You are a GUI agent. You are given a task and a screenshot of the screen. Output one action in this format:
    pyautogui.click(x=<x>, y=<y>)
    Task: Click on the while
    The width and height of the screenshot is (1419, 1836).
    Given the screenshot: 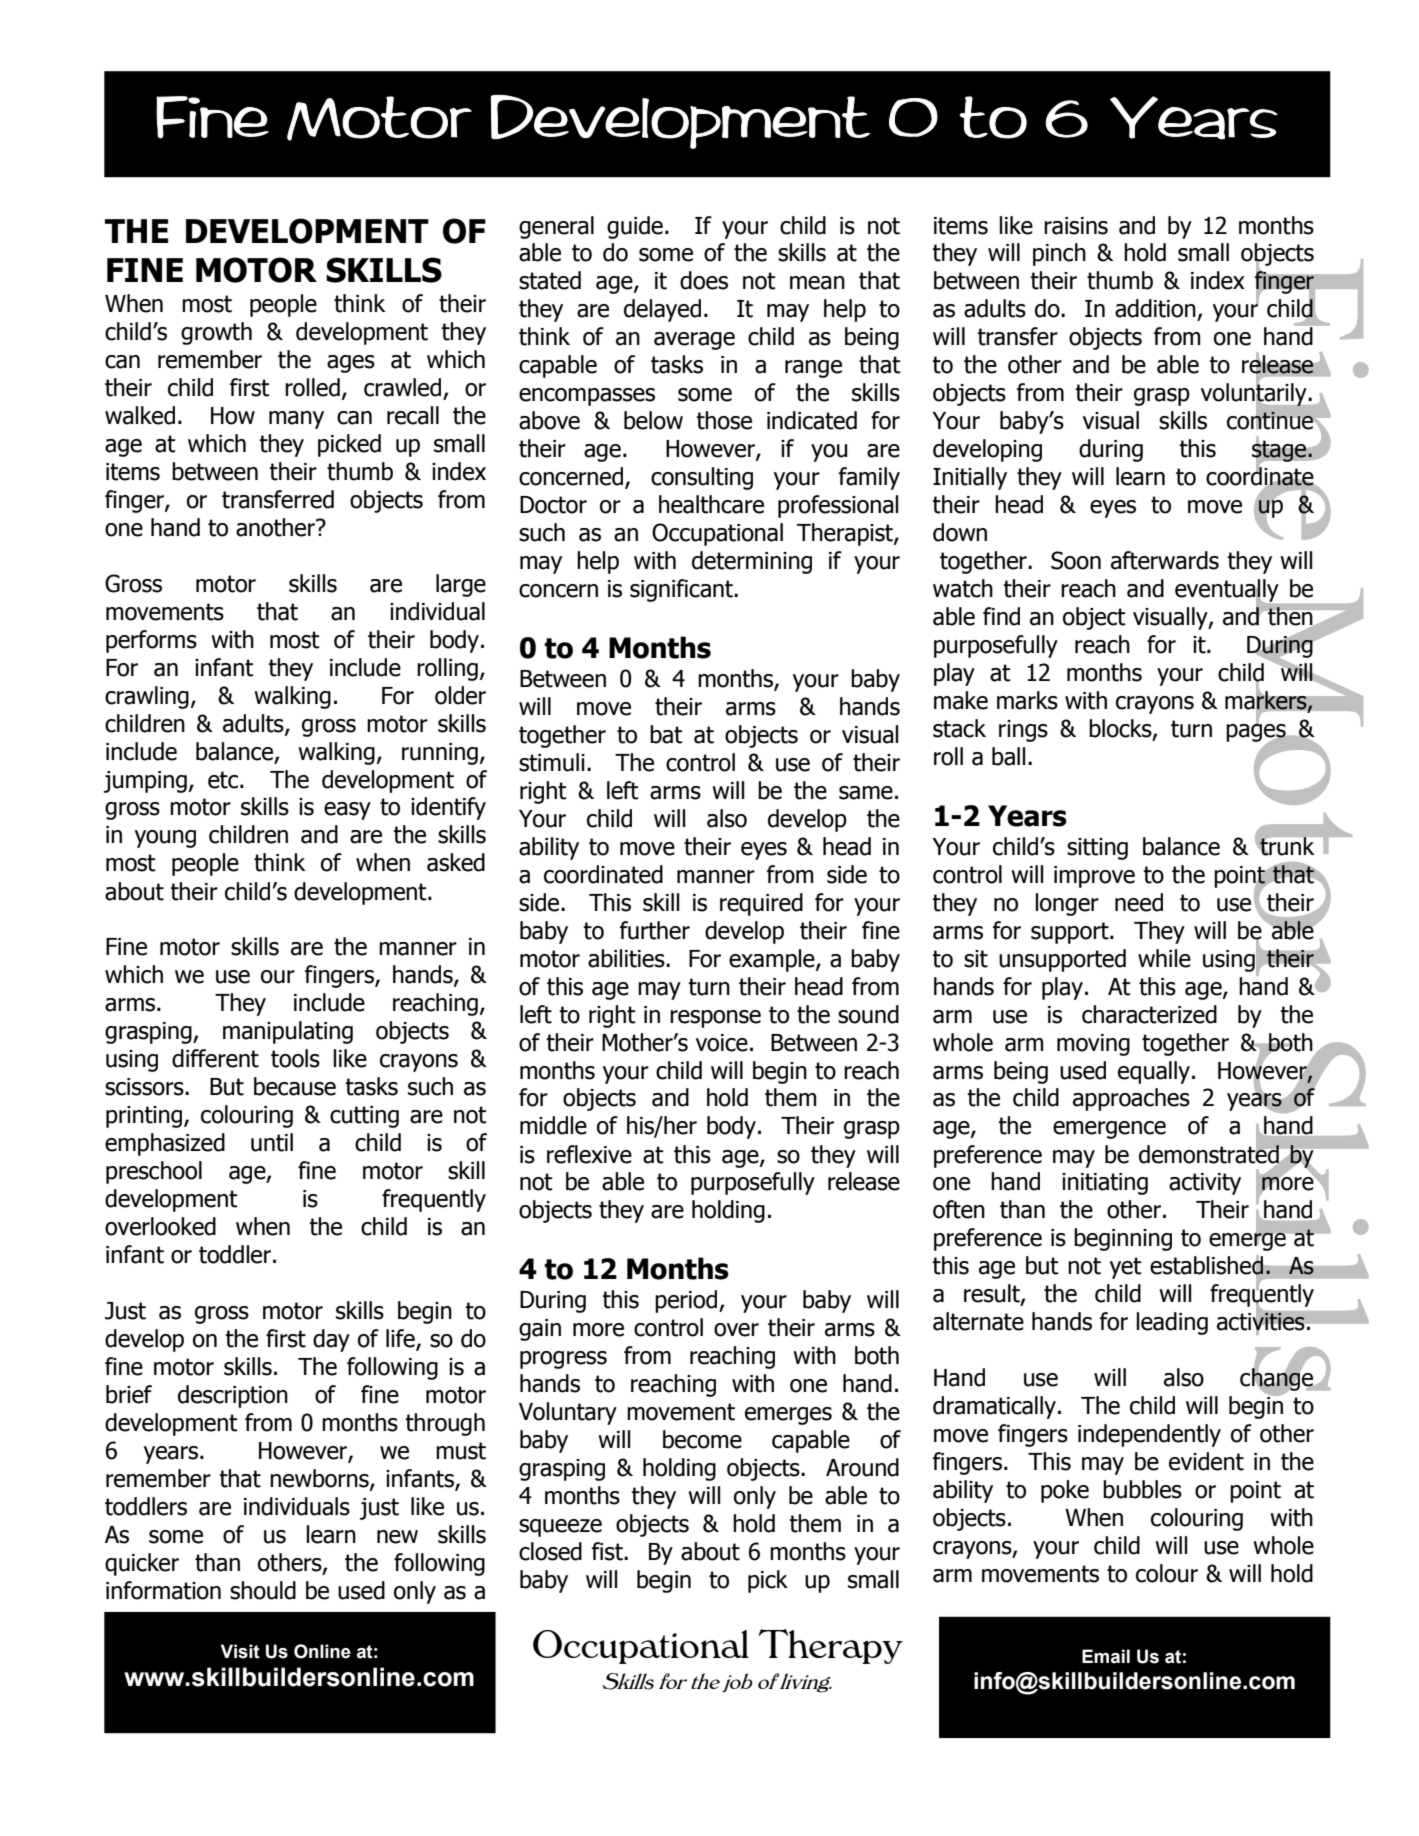 What is the action you would take?
    pyautogui.click(x=1164, y=958)
